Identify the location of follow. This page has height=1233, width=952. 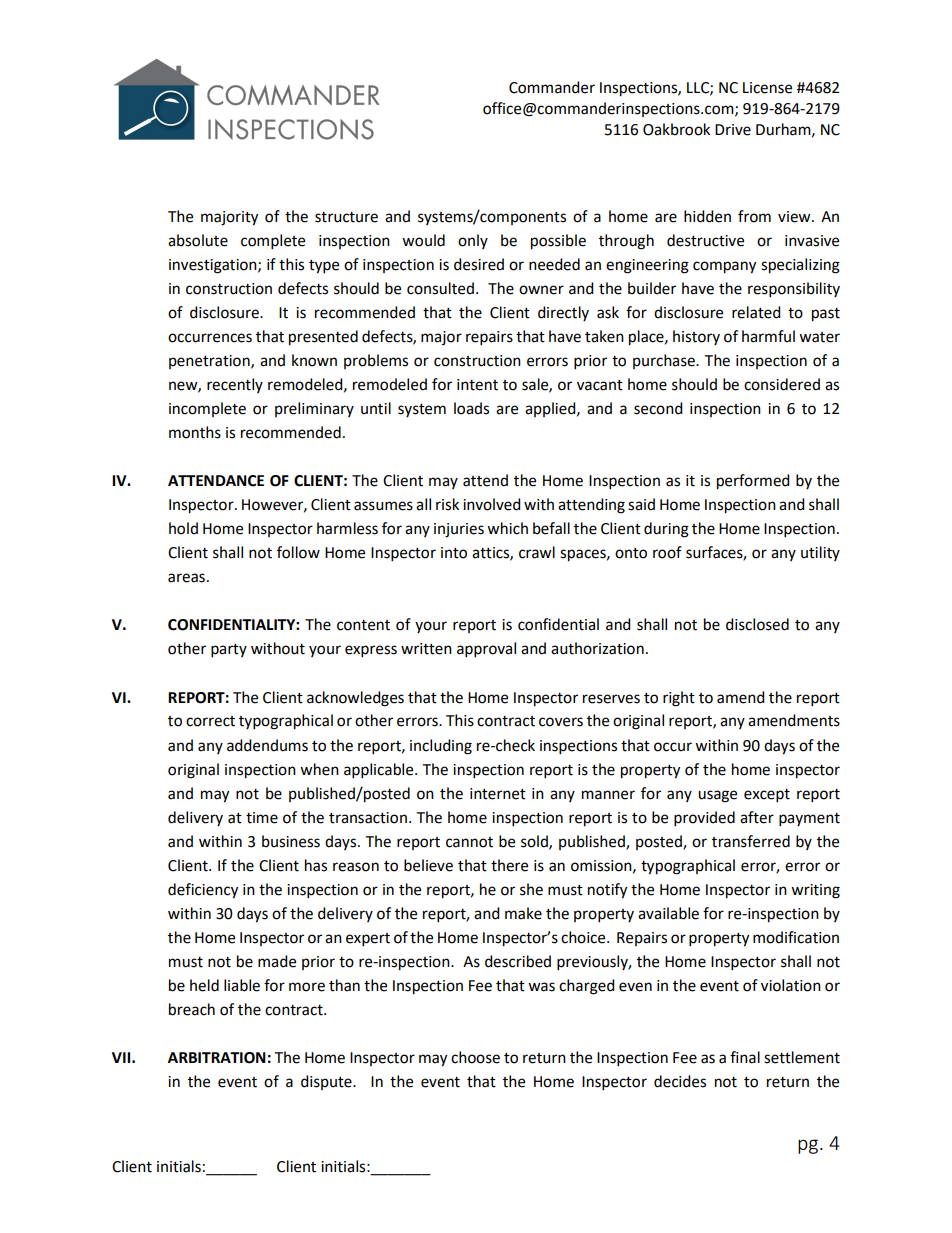
(298, 552).
